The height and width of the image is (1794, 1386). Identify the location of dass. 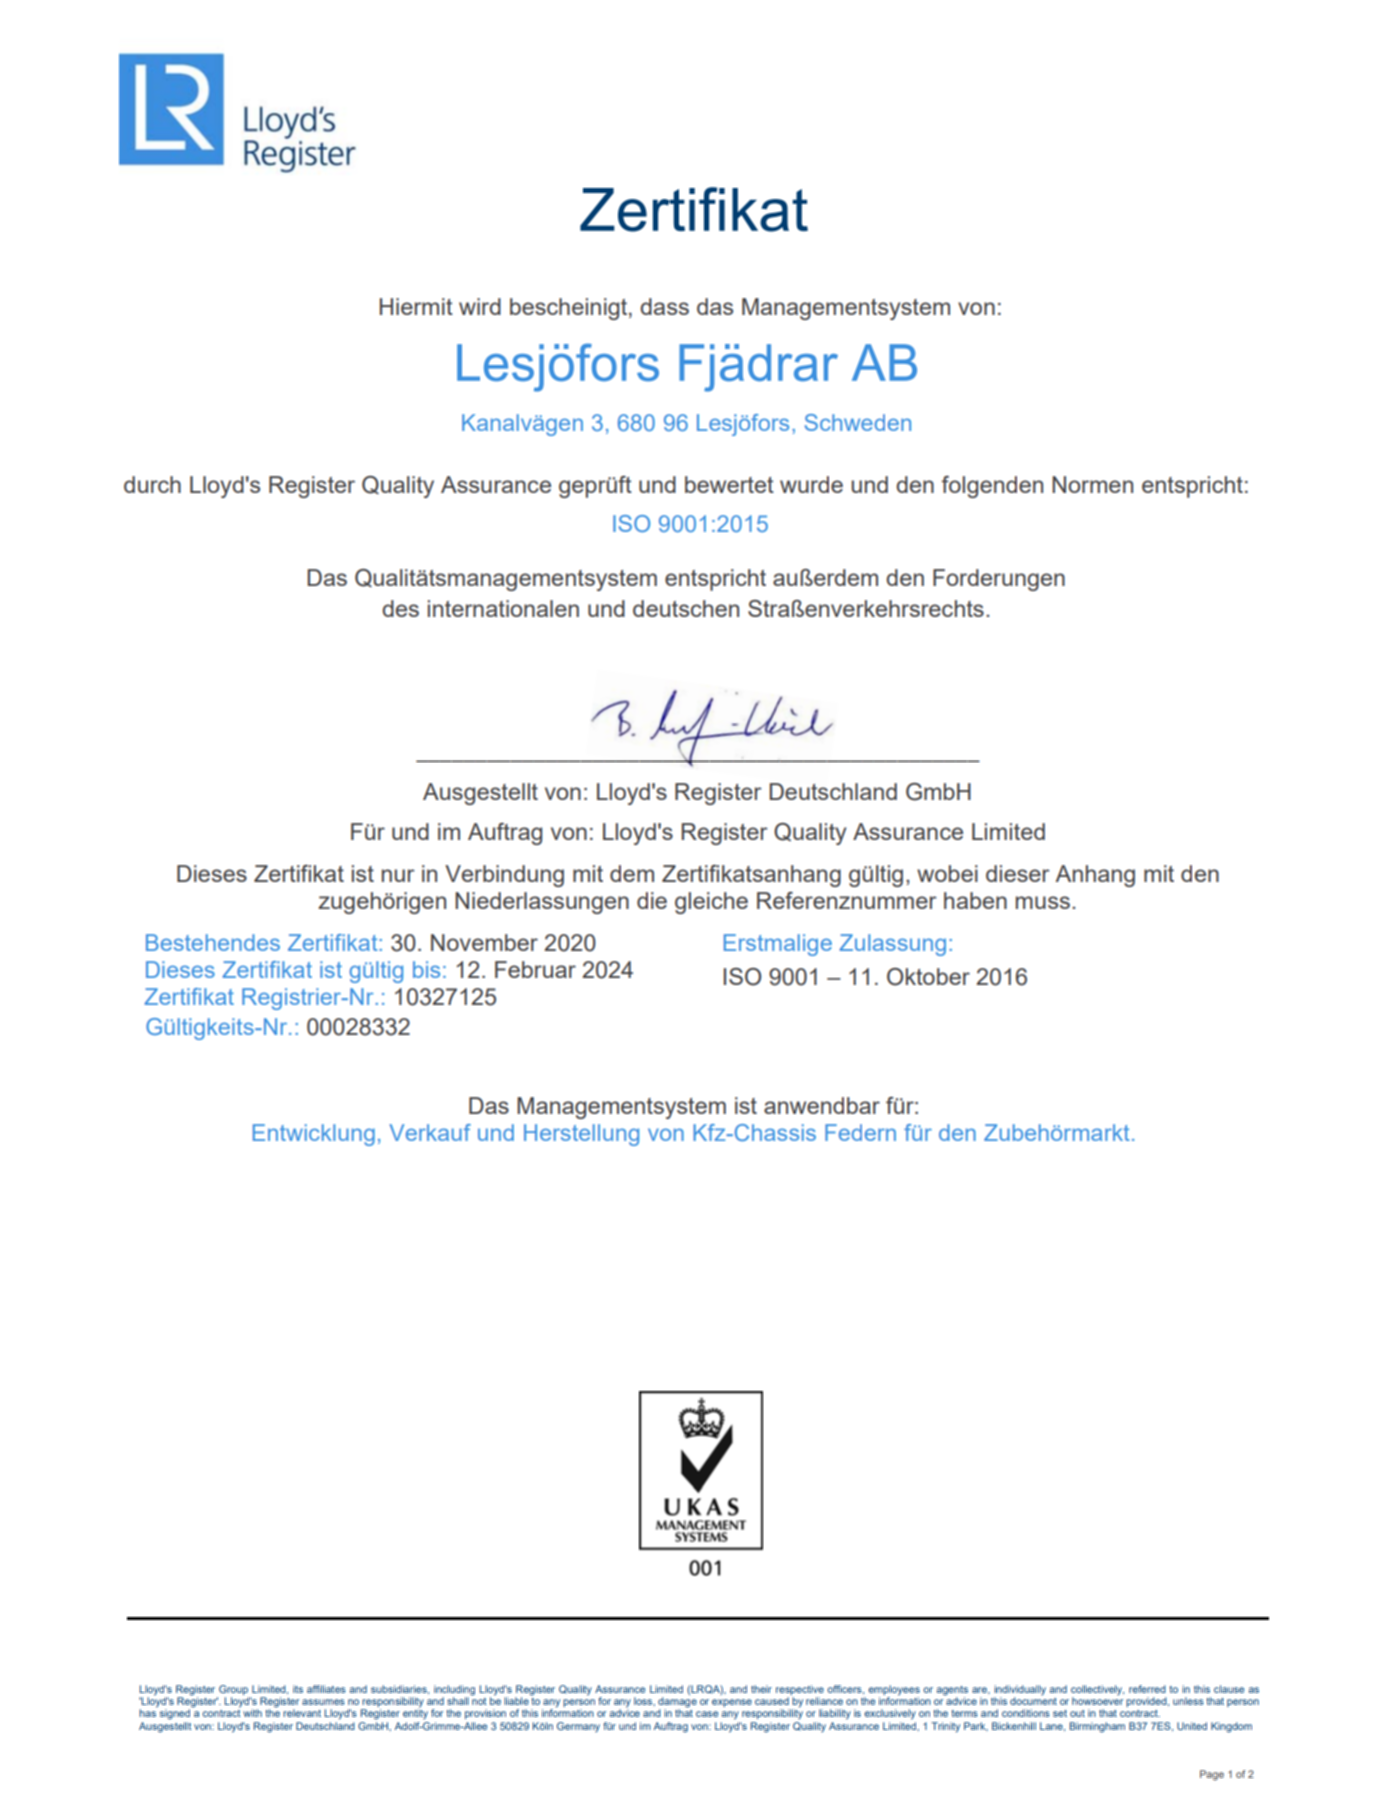
(664, 306).
